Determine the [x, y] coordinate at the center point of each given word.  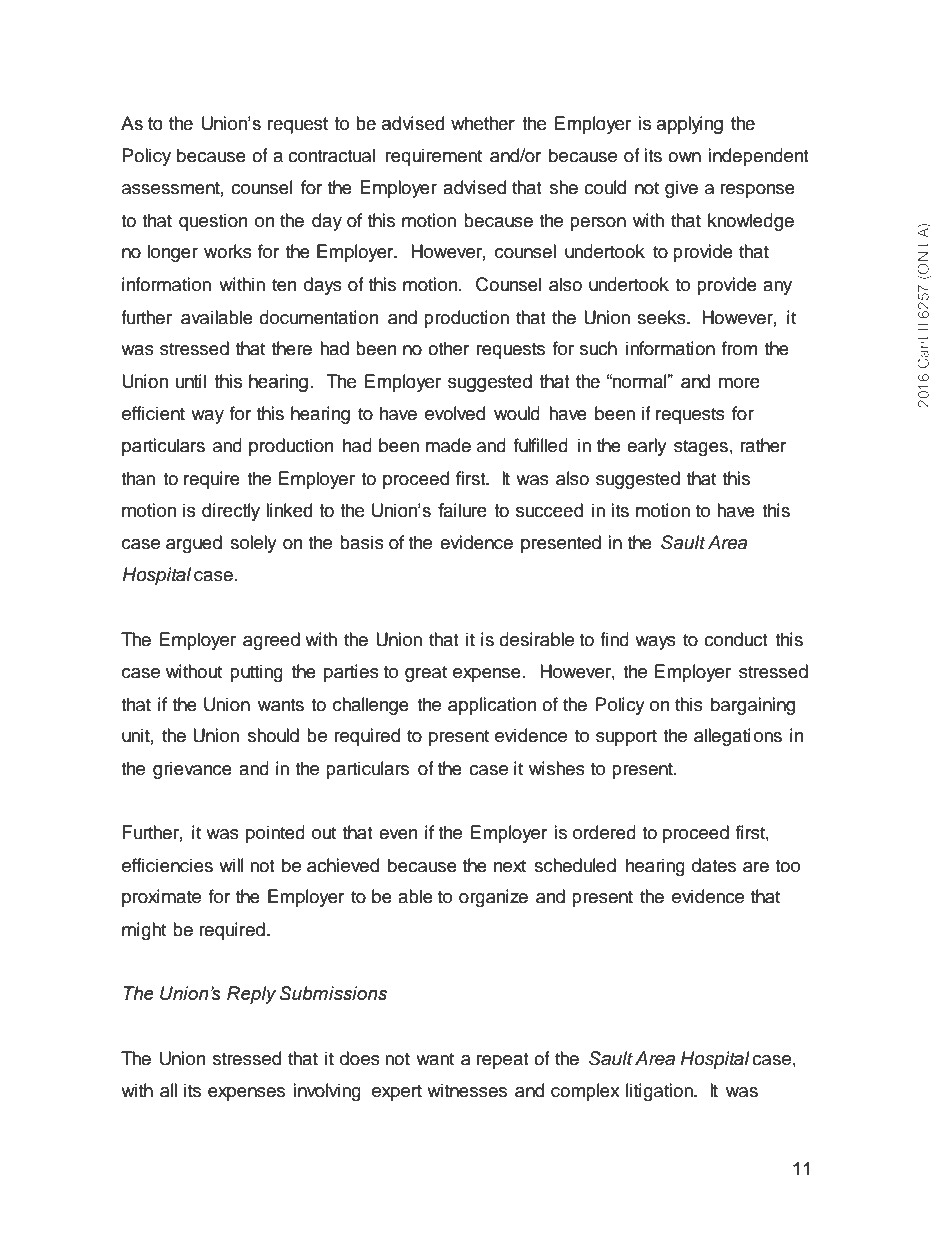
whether [483, 123]
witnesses [467, 1090]
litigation [660, 1092]
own [684, 157]
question [213, 222]
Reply [251, 995]
